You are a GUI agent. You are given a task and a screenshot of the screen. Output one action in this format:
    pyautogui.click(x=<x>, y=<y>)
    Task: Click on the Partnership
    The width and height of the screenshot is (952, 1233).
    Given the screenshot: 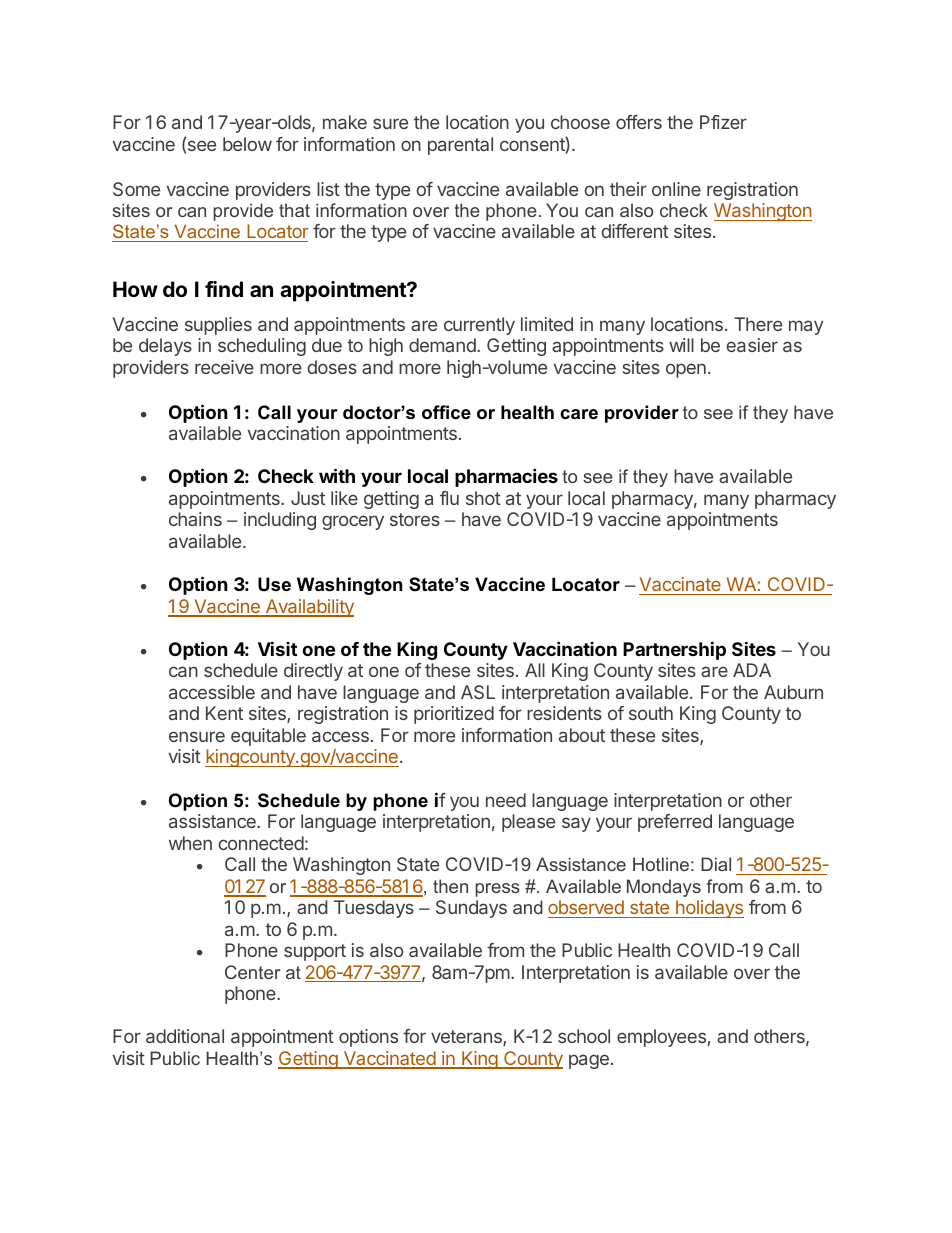 What is the action you would take?
    pyautogui.click(x=674, y=650)
